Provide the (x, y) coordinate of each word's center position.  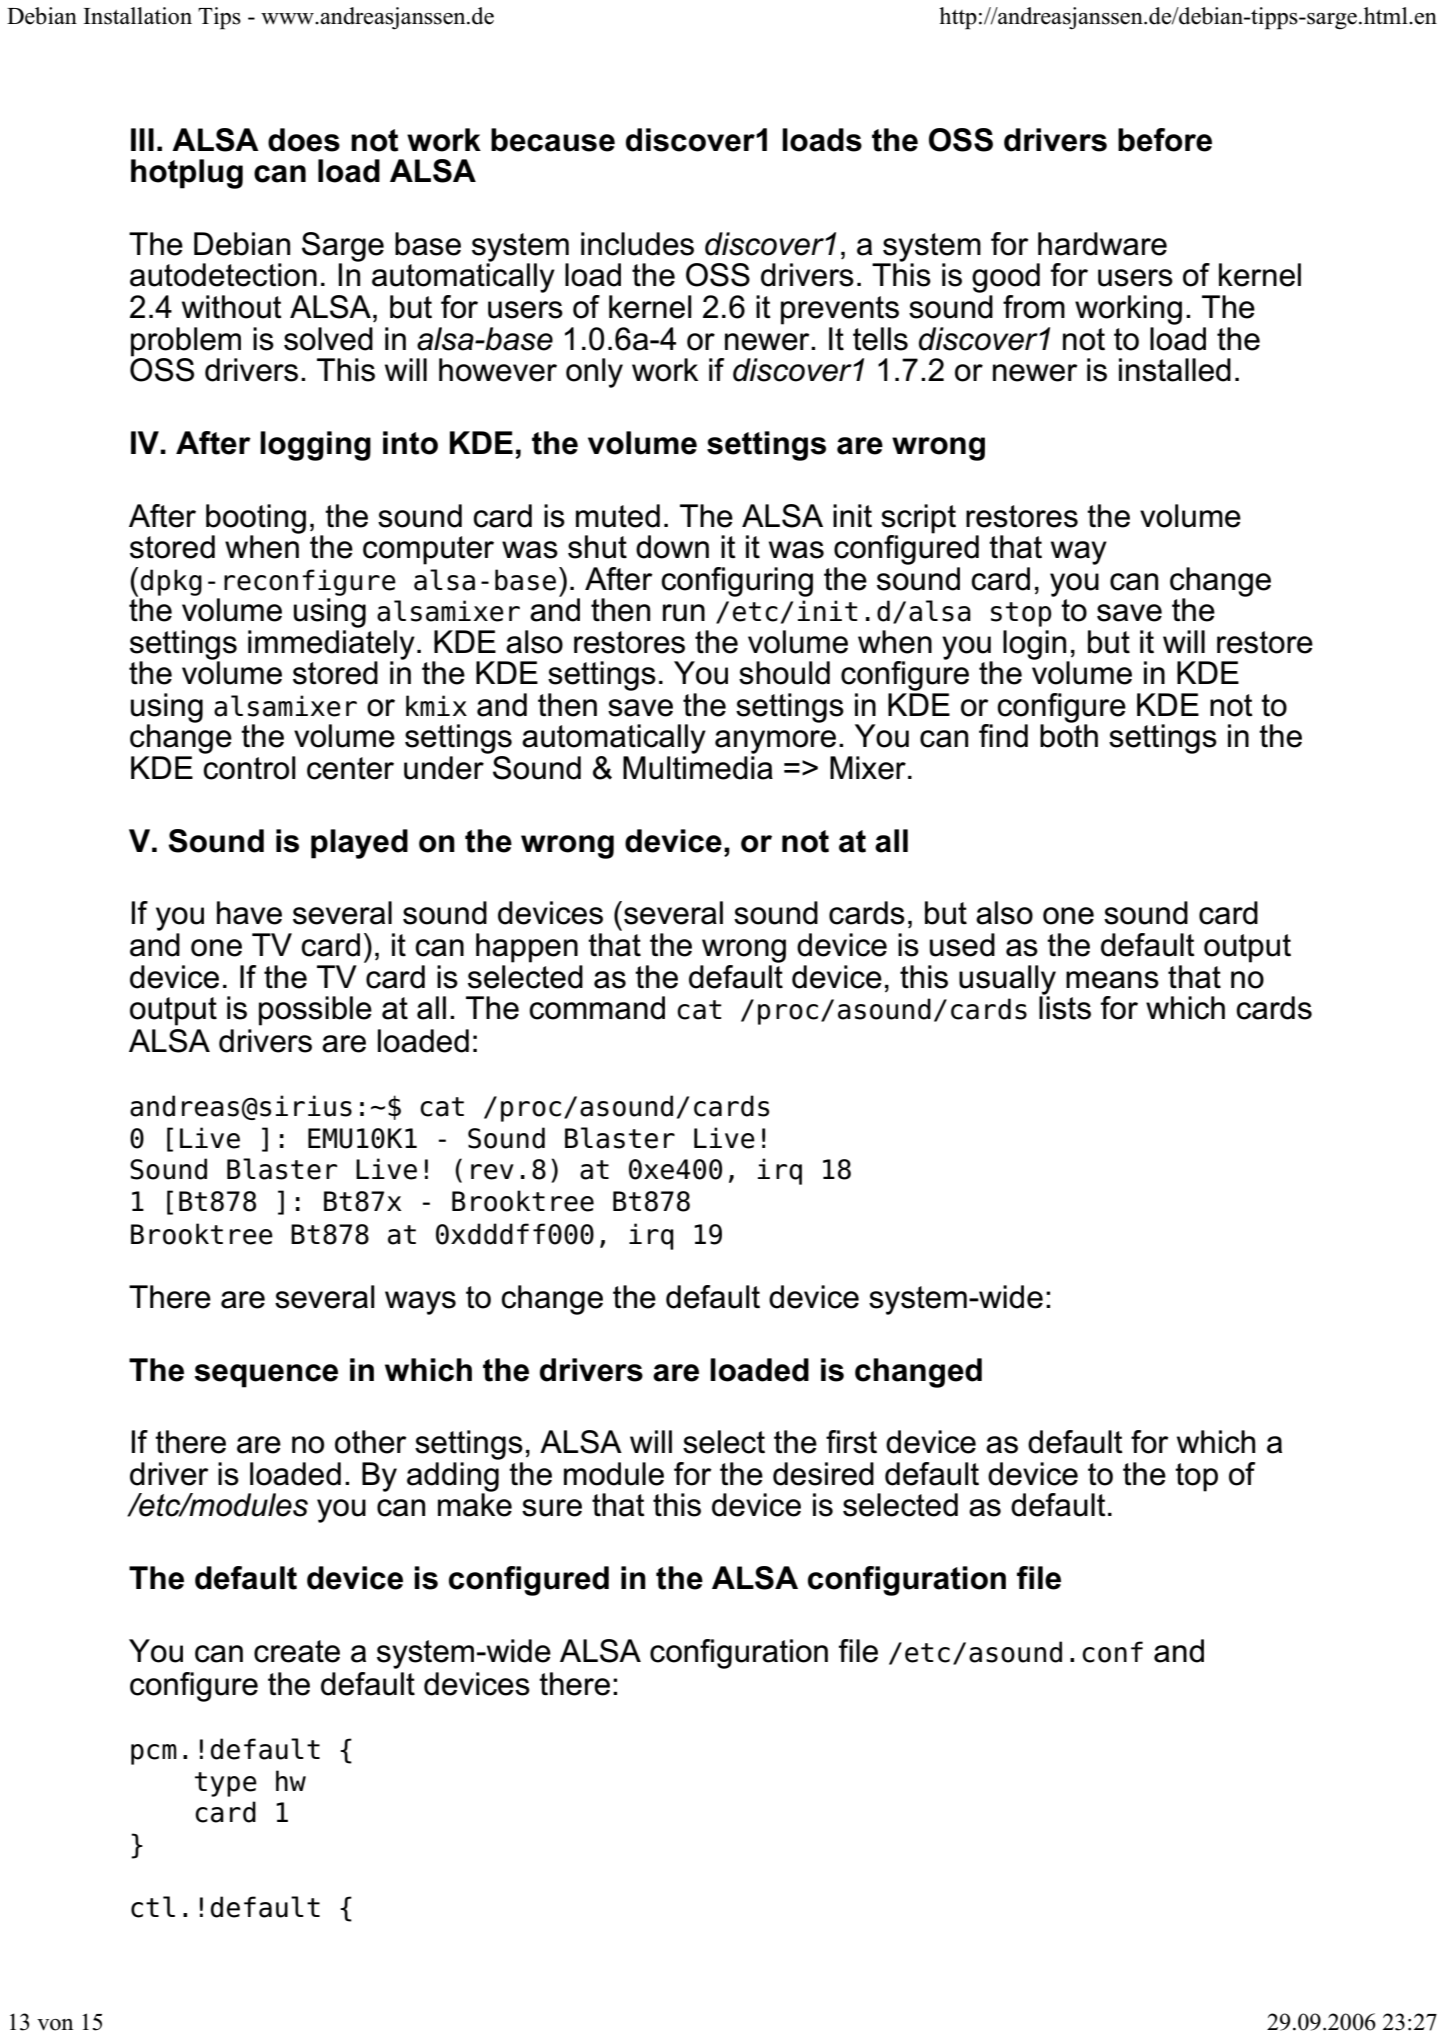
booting (256, 520)
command (597, 1008)
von (55, 2025)
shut (597, 547)
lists (1065, 1007)
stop (1021, 614)
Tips (219, 18)
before (1165, 140)
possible (315, 1011)
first (851, 1442)
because (553, 140)
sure (552, 1508)
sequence (266, 1376)
